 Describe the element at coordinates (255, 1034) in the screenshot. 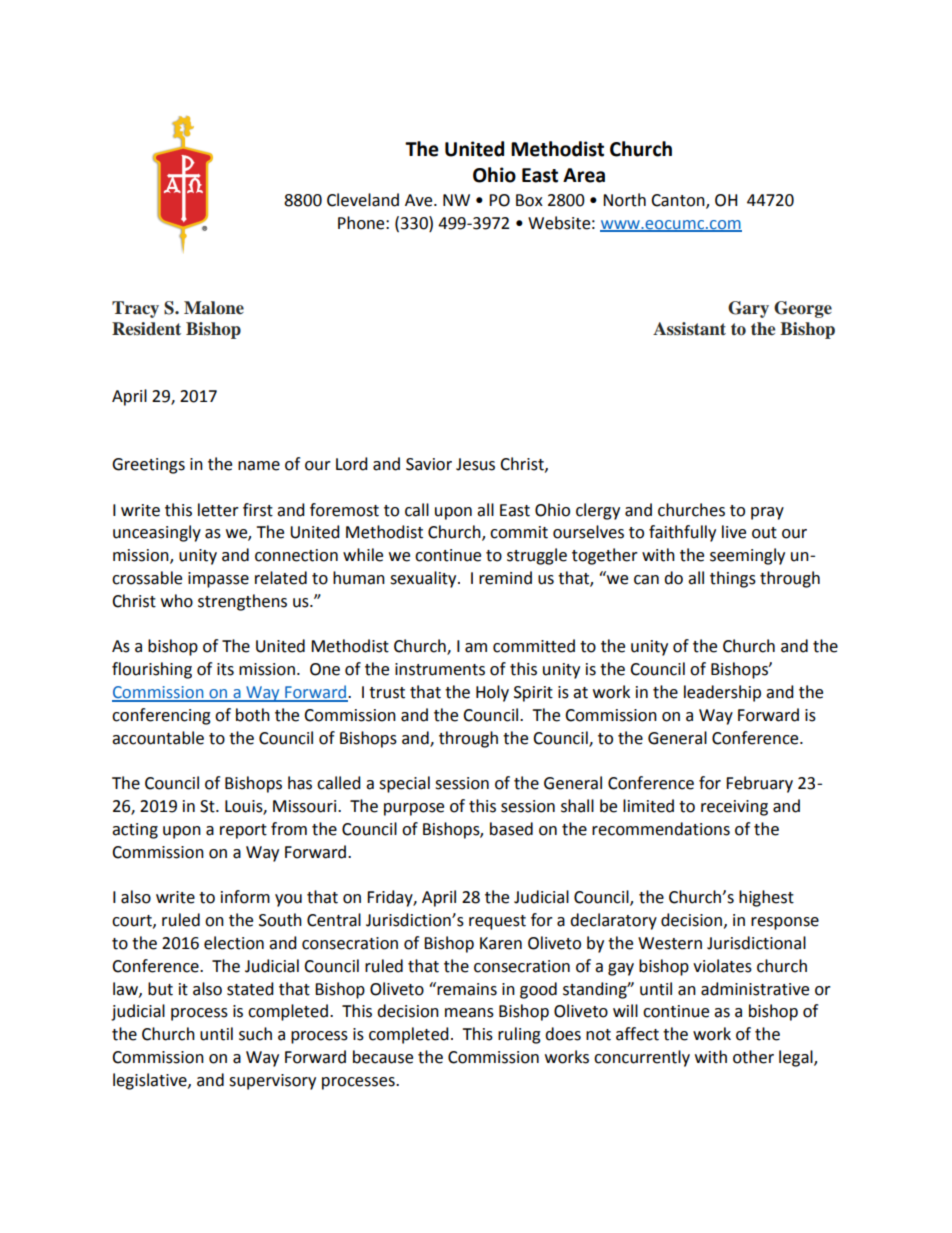

I see `such` at that location.
